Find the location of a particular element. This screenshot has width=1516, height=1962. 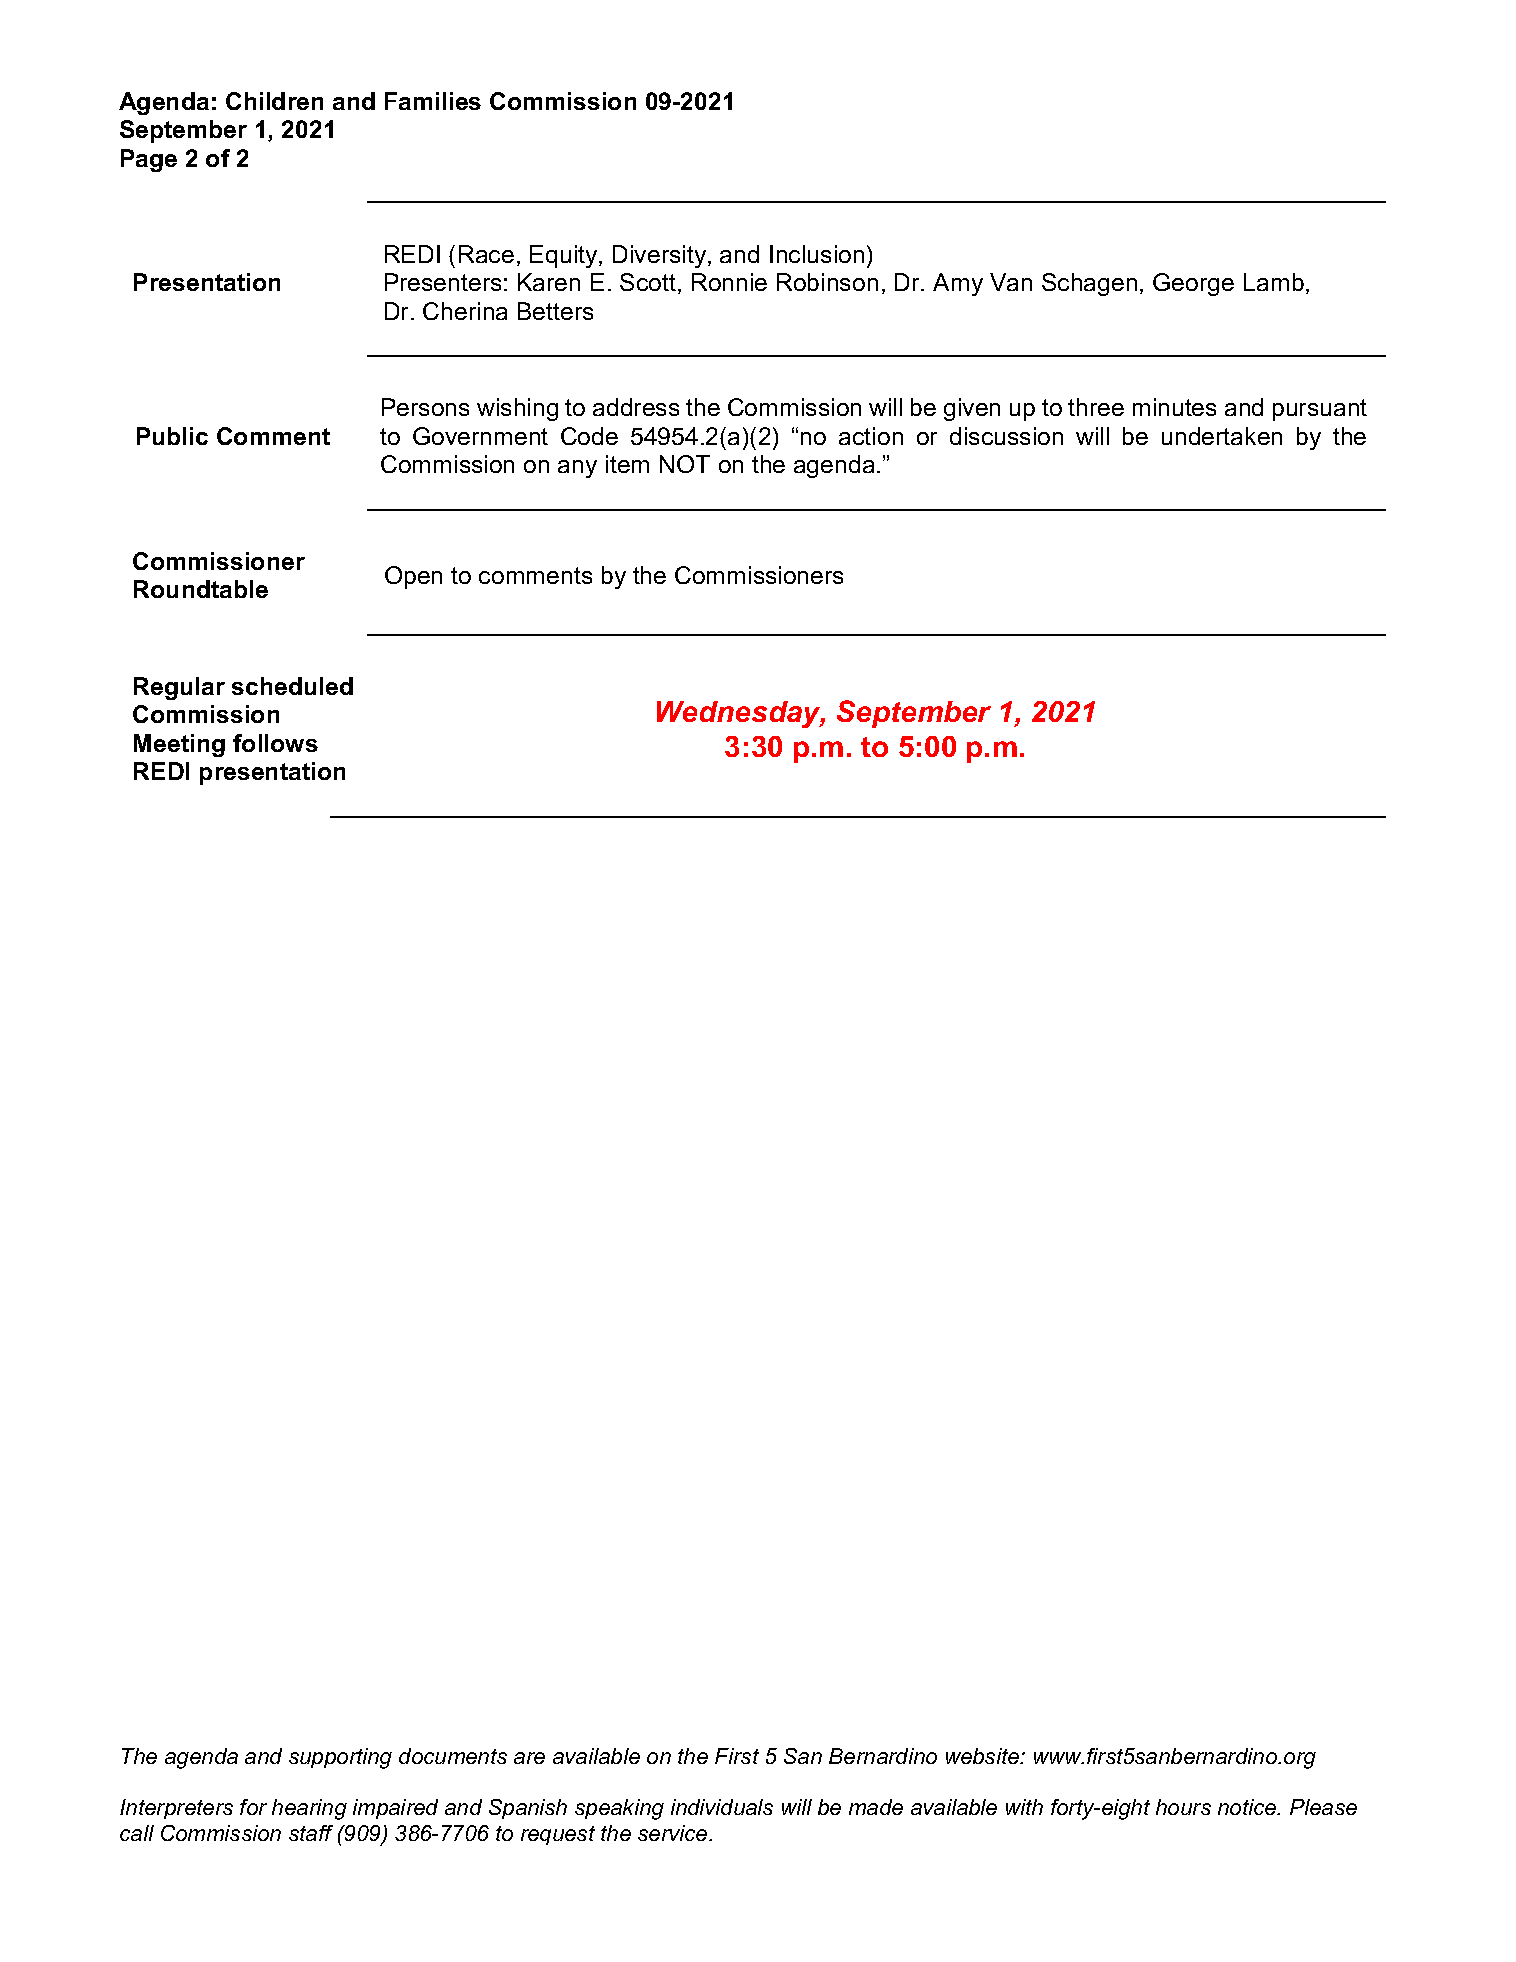

Children is located at coordinates (274, 101).
